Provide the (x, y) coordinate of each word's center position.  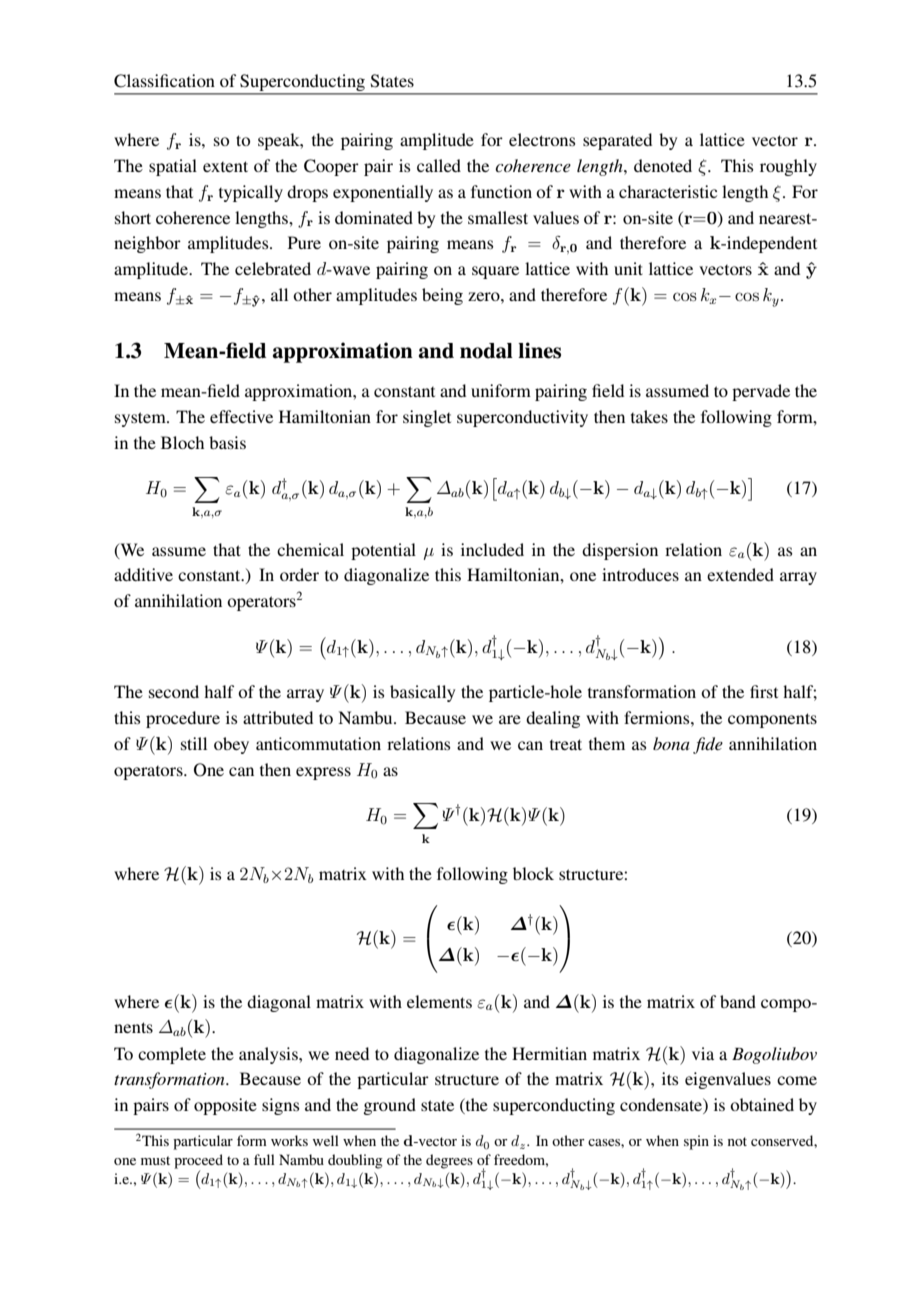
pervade (761, 392)
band (738, 1001)
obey (231, 745)
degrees (449, 1161)
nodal (486, 351)
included (492, 549)
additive (143, 574)
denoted (663, 165)
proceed (198, 1161)
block (533, 873)
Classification (164, 81)
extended (740, 574)
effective (241, 416)
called (439, 165)
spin (696, 1142)
